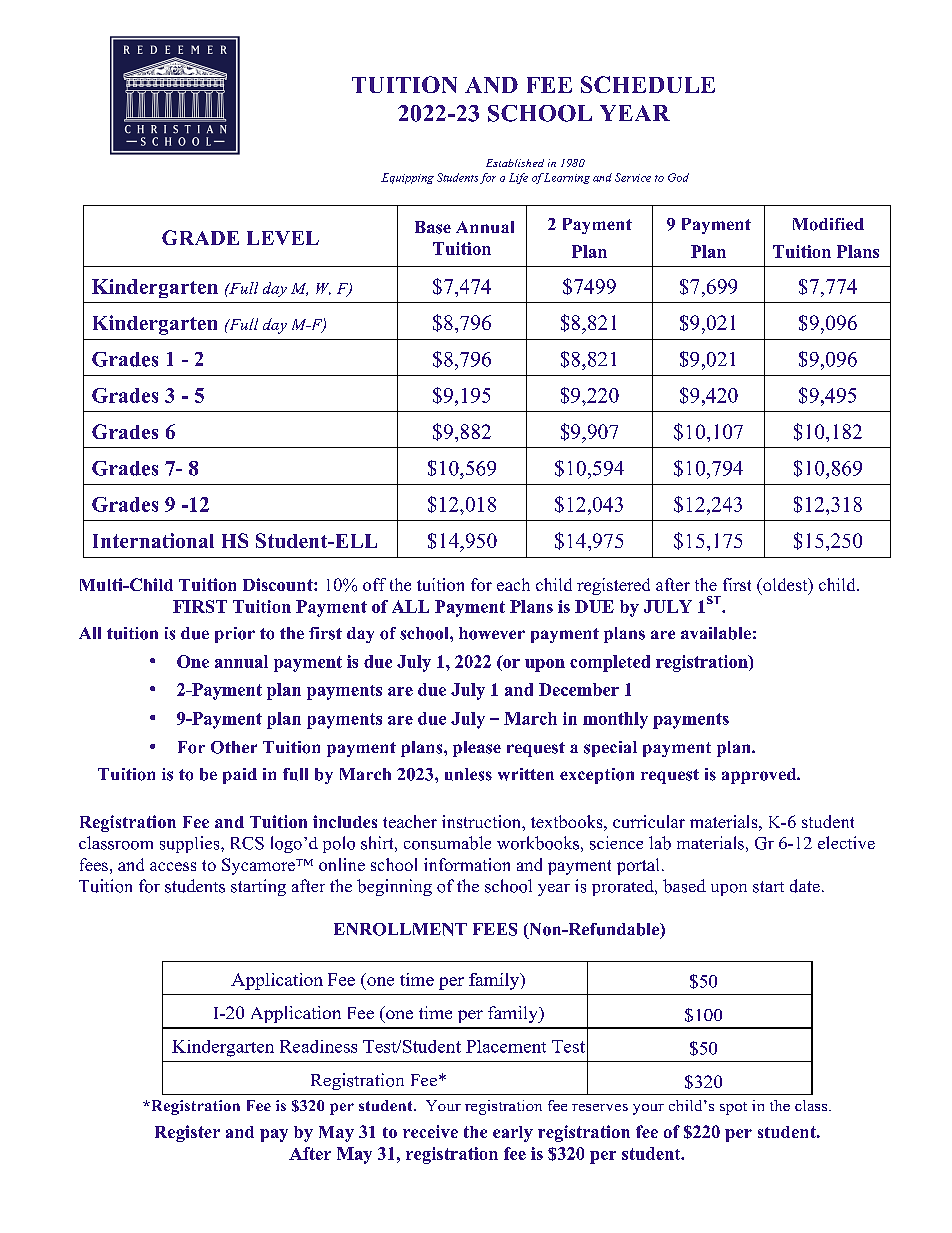 Image resolution: width=952 pixels, height=1233 pixels. What do you see at coordinates (678, 177) in the document?
I see `God` at bounding box center [678, 177].
